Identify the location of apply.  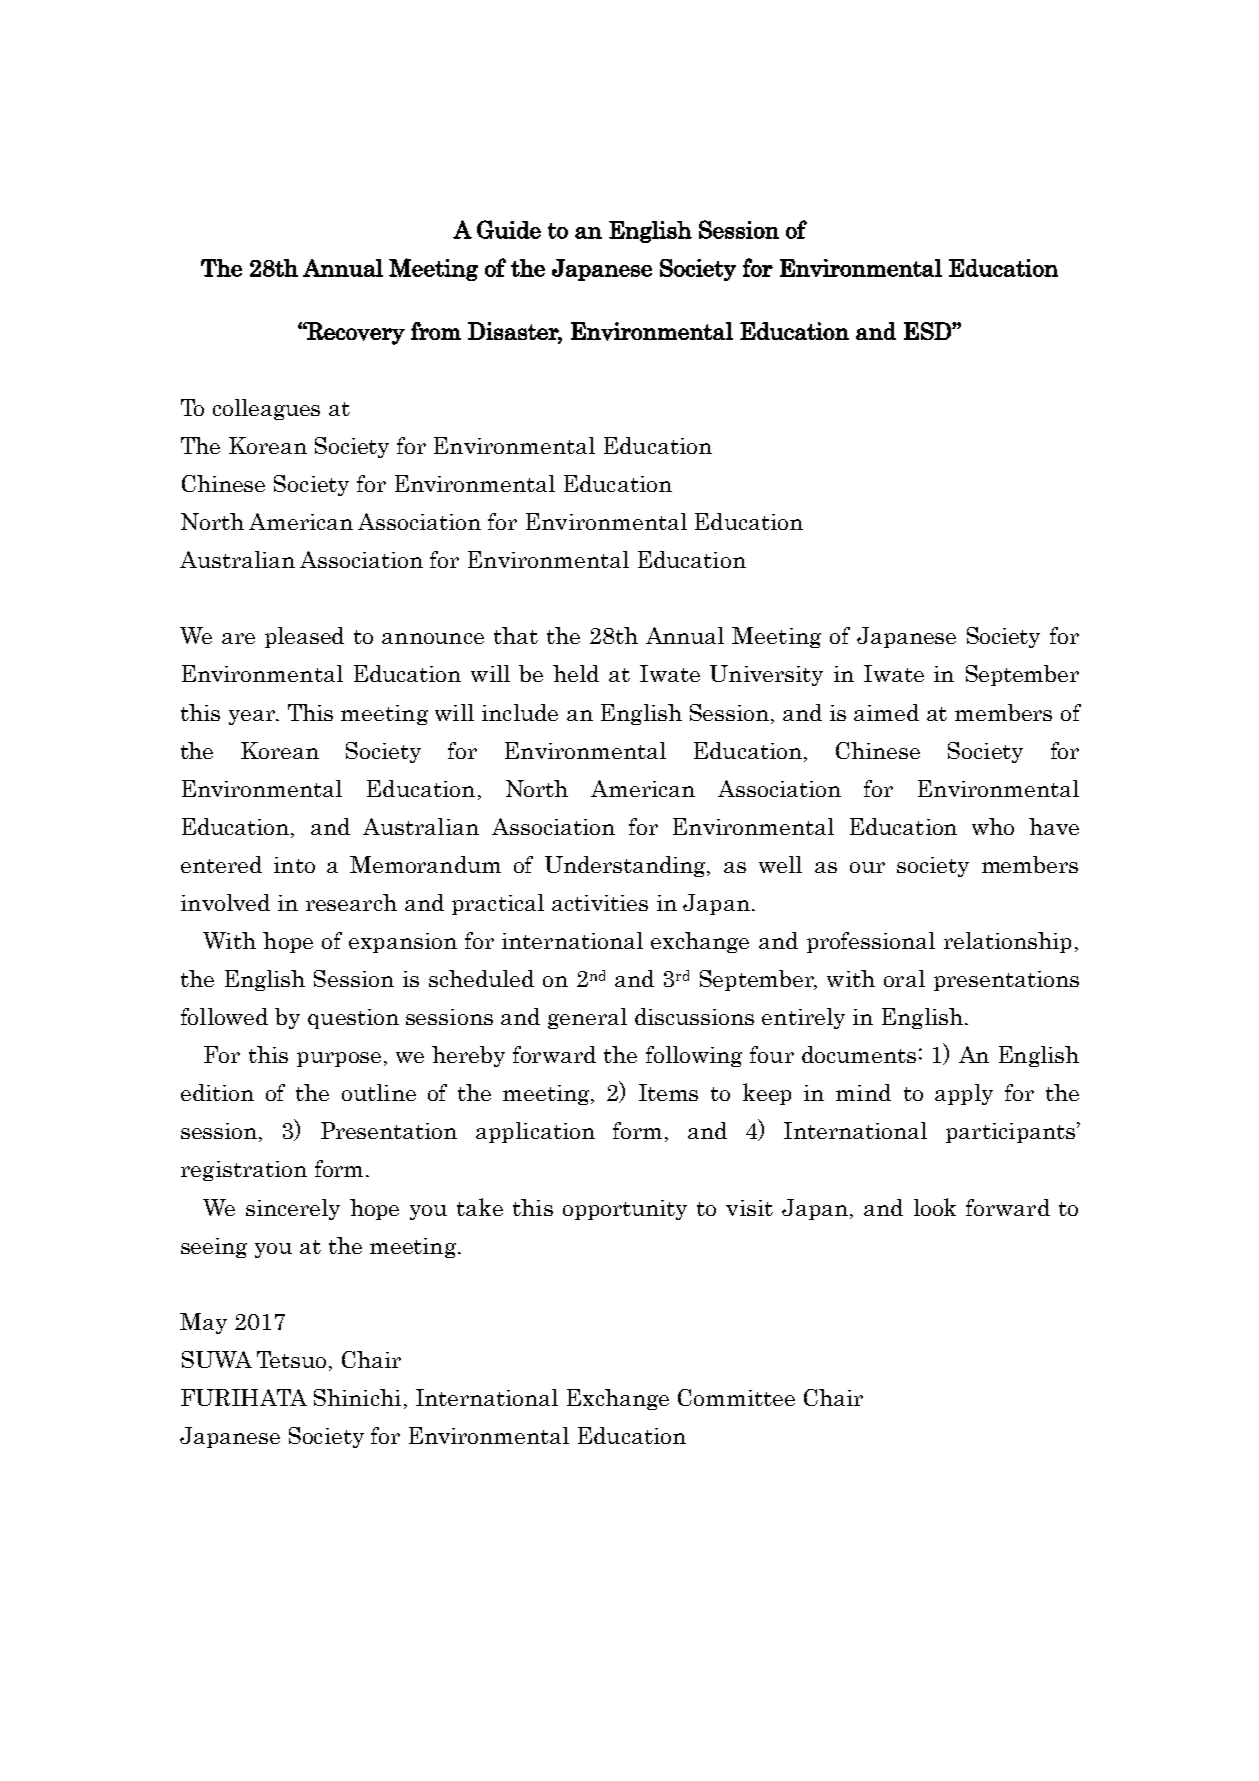
(964, 1094).
